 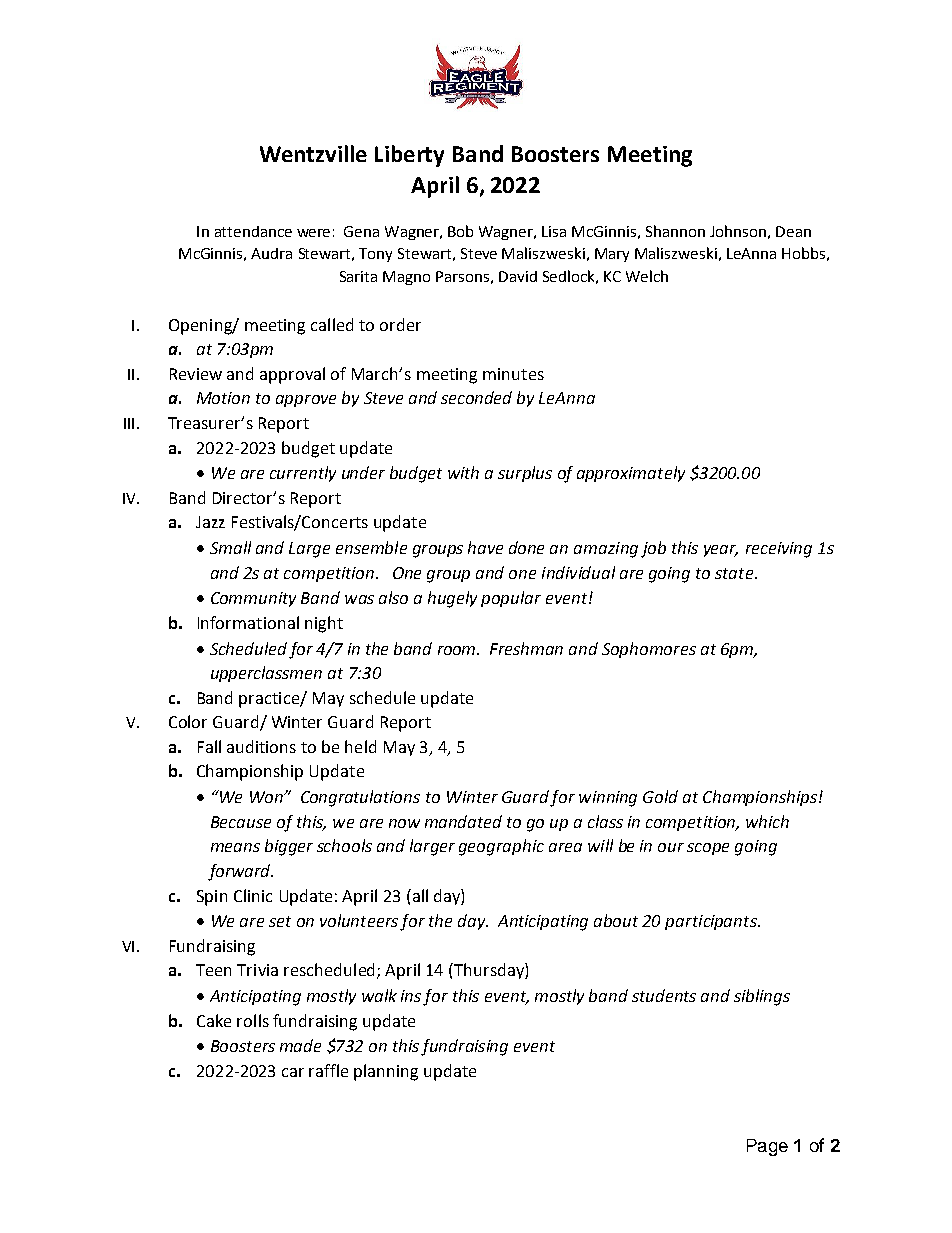 I want to click on state, so click(x=735, y=573).
